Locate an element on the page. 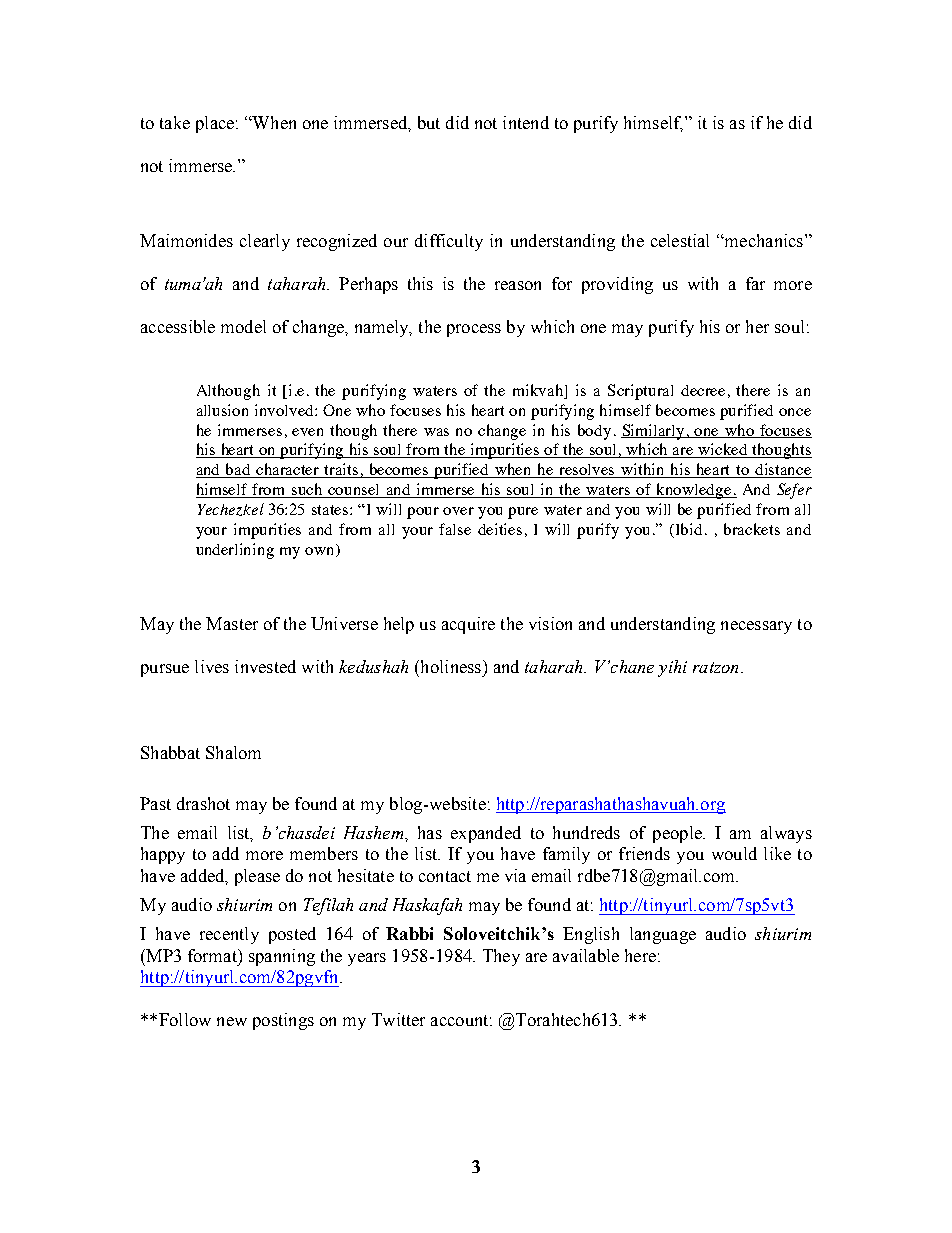 The image size is (952, 1233). model is located at coordinates (243, 326).
